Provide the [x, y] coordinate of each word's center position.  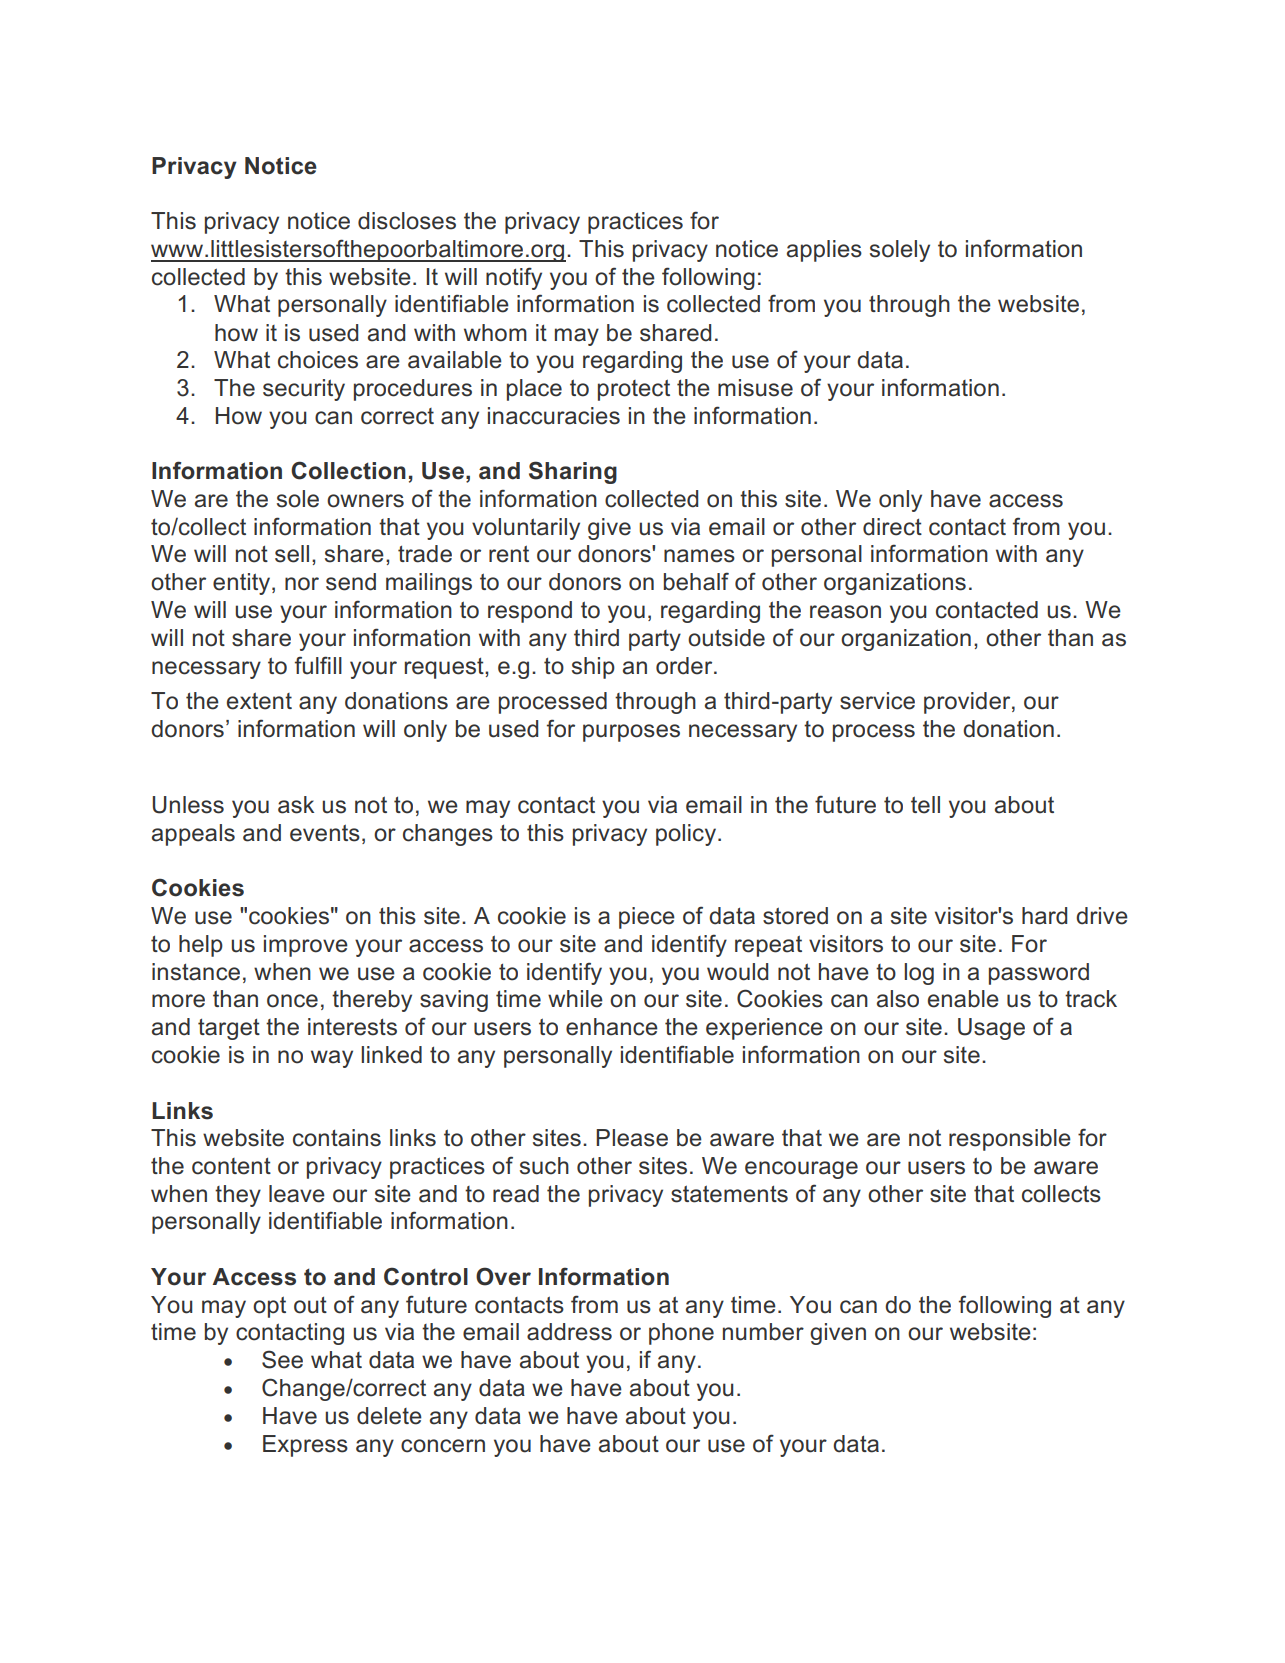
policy [686, 835]
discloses [407, 221]
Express [305, 1446]
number [763, 1332]
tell [925, 805]
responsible [1010, 1140]
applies [824, 251]
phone [681, 1334]
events [325, 833]
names [699, 556]
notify [514, 278]
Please [632, 1138]
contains [337, 1138]
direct [892, 527]
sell [292, 554]
